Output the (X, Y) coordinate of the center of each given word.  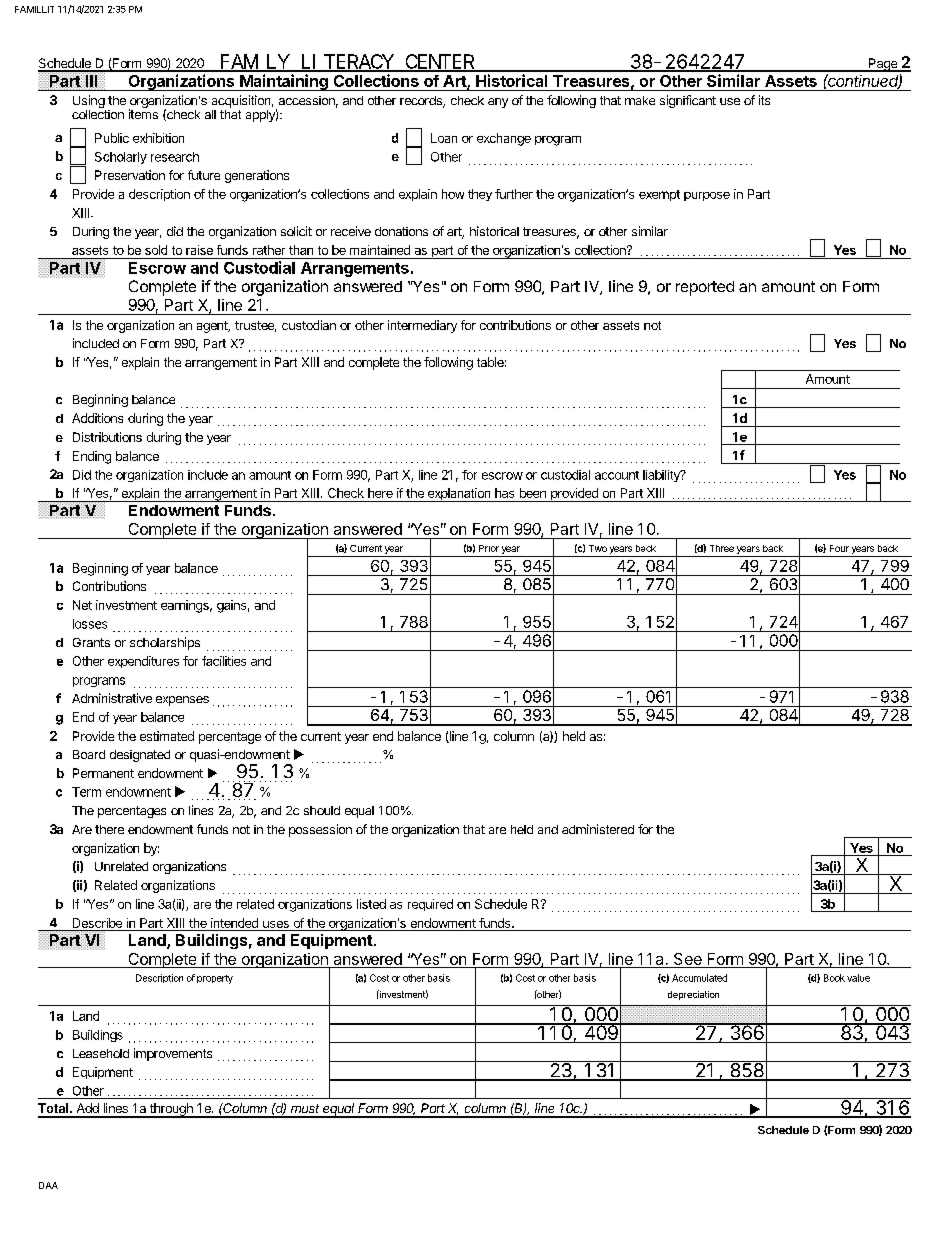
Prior (489, 548)
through (171, 1110)
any (498, 103)
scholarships (165, 643)
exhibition (158, 138)
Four (839, 548)
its (764, 100)
